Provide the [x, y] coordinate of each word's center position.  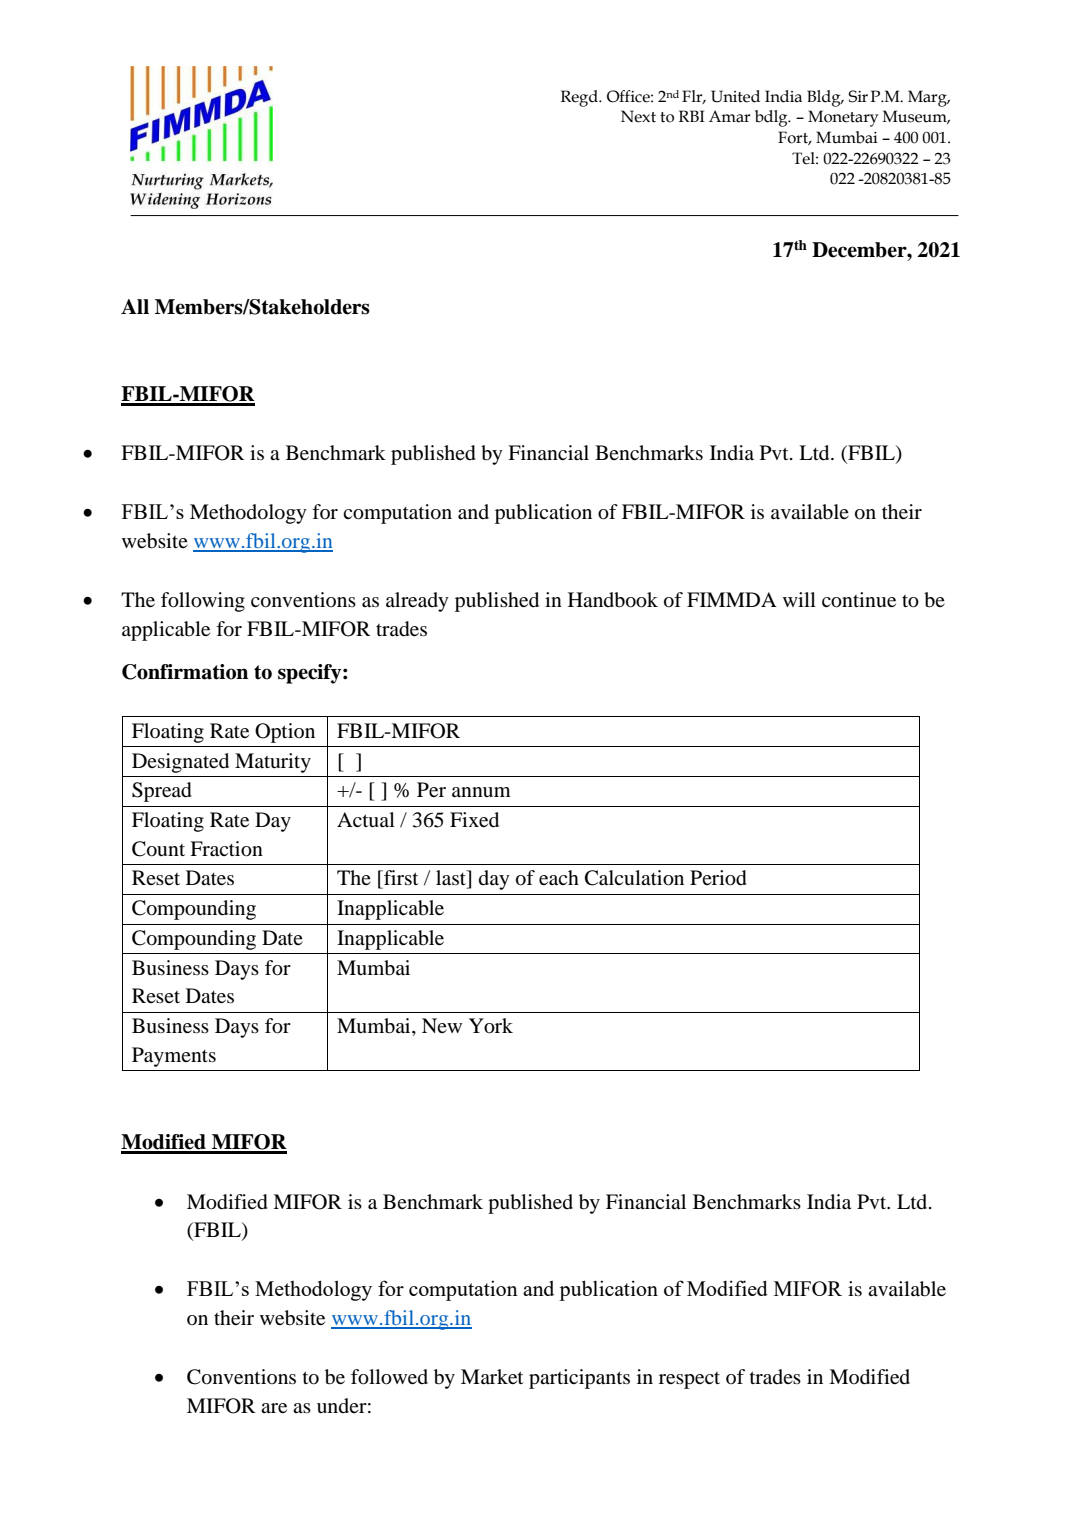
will [799, 599]
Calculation [634, 878]
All [135, 306]
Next [638, 116]
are [274, 1408]
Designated [180, 763]
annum [481, 792]
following [203, 602]
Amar [729, 116]
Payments [174, 1057]
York [491, 1026]
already [417, 602]
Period [718, 878]
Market [492, 1376]
